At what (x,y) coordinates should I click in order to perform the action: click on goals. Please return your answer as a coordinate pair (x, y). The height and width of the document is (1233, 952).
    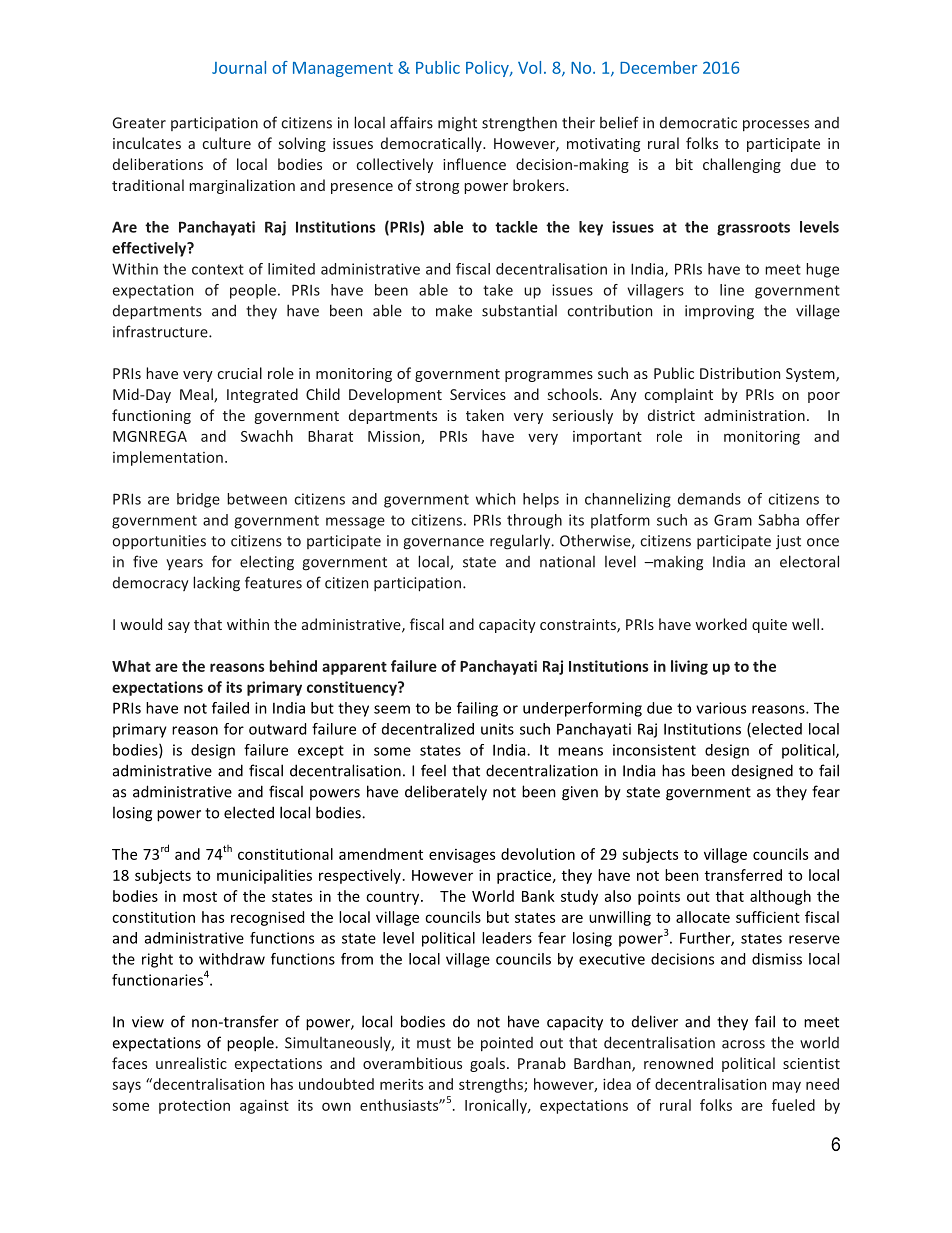
    Looking at the image, I should click on (487, 1064).
